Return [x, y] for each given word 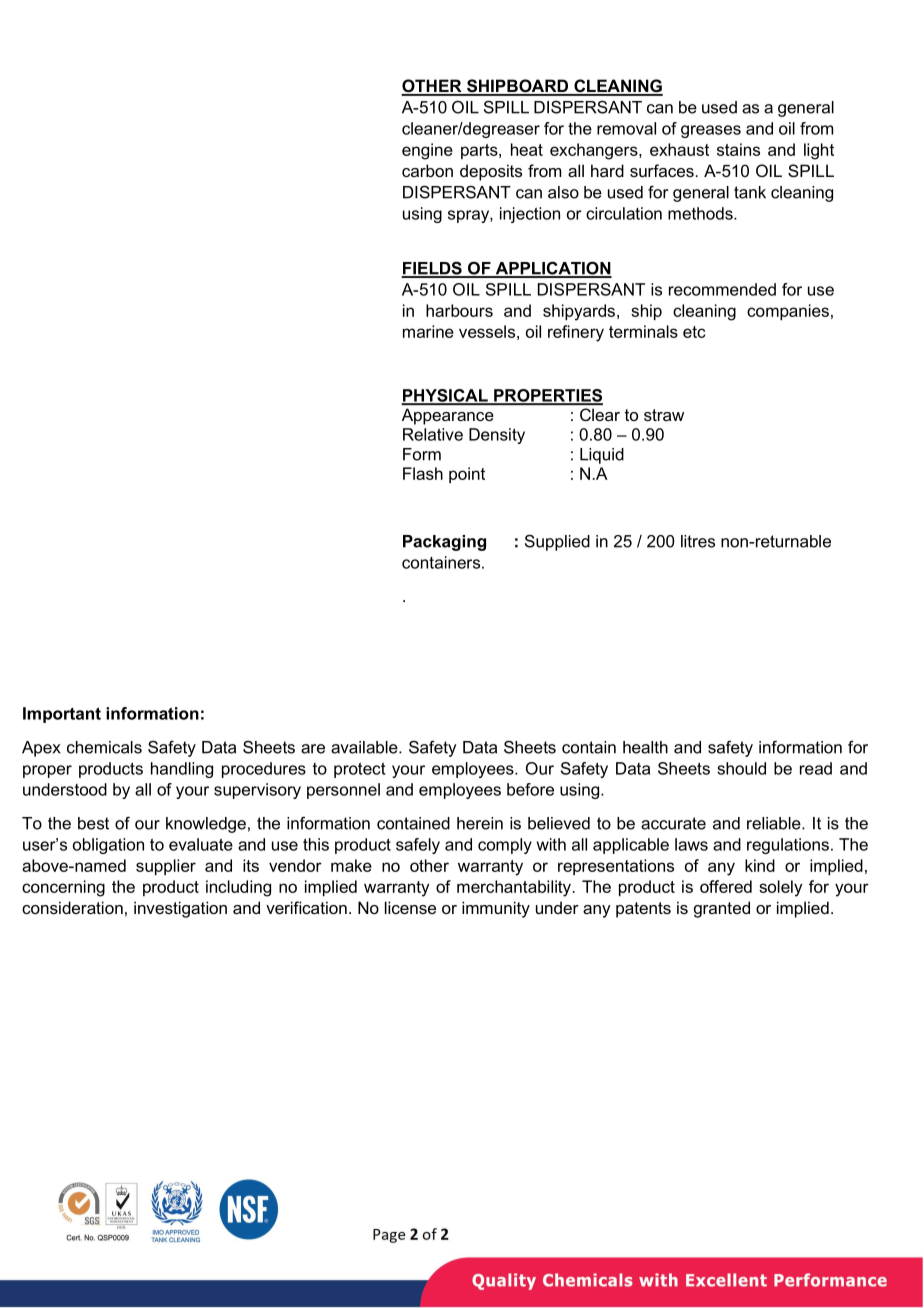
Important [62, 715]
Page [389, 1236]
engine [427, 151]
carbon [427, 170]
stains [738, 149]
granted [722, 909]
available [365, 747]
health [645, 747]
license [410, 907]
